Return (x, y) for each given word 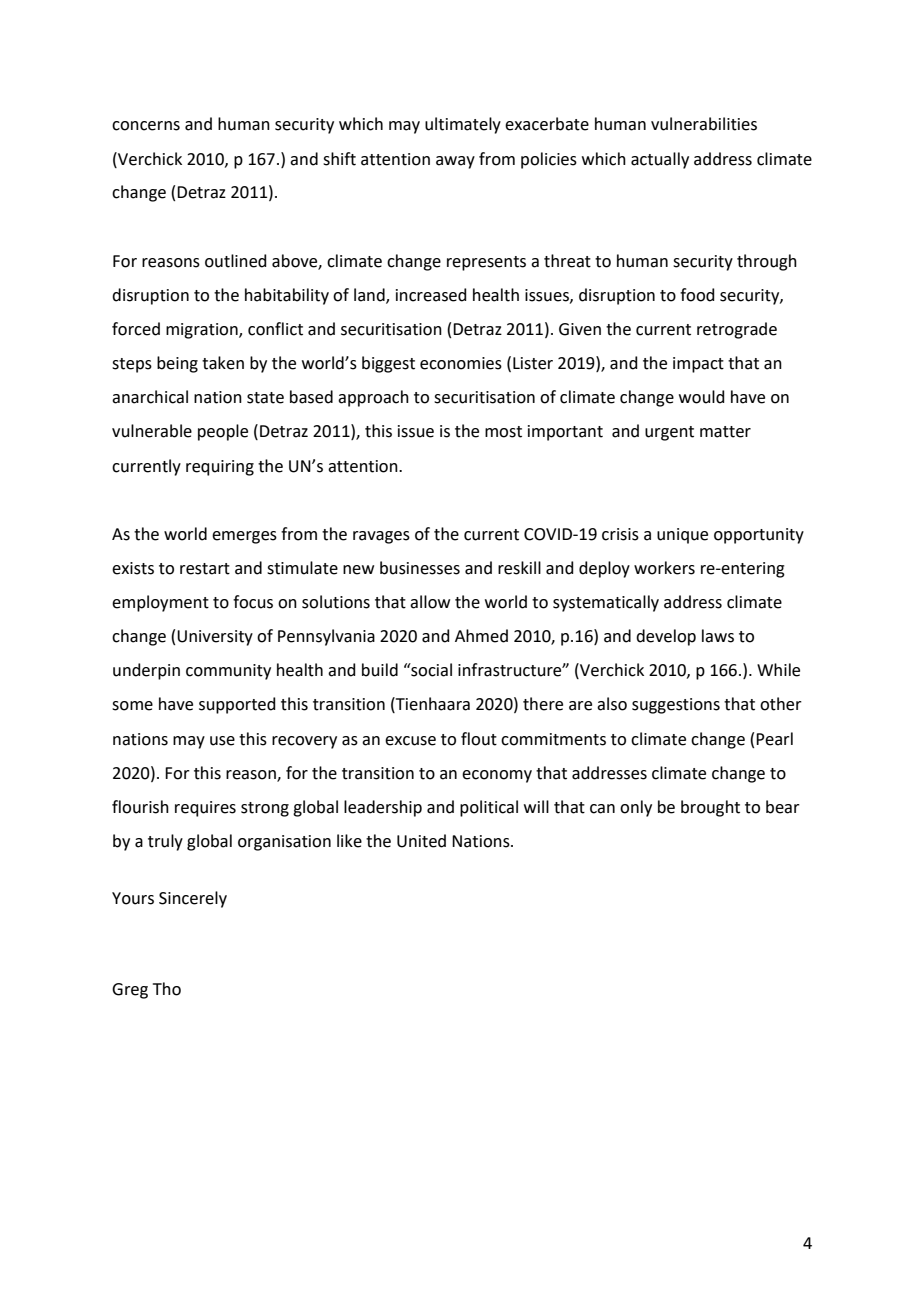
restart (205, 569)
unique (682, 536)
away (455, 162)
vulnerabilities (704, 124)
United (421, 841)
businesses (420, 568)
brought (710, 808)
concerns (146, 126)
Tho (167, 989)
